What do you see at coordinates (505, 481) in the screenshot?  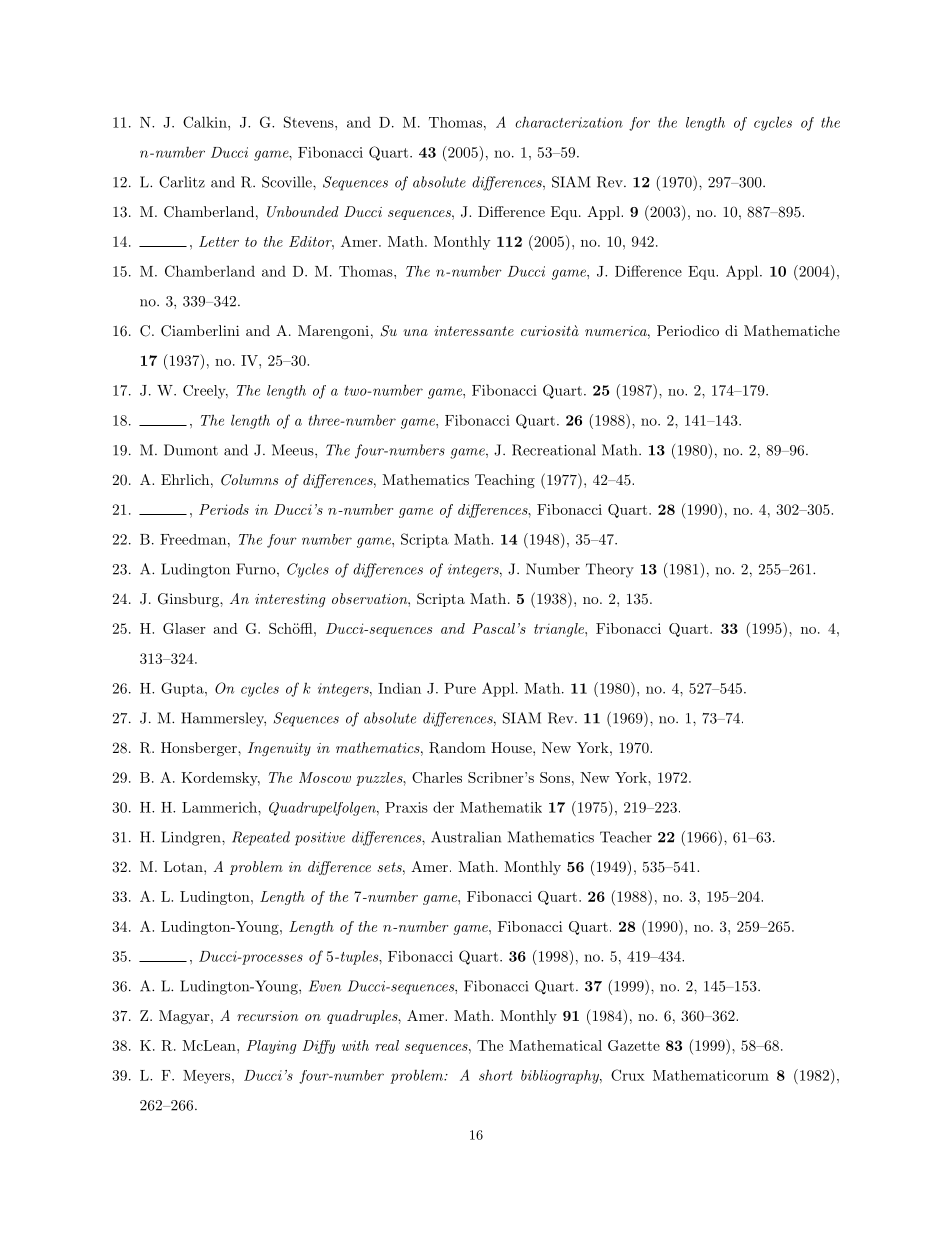 I see `Teaching` at bounding box center [505, 481].
